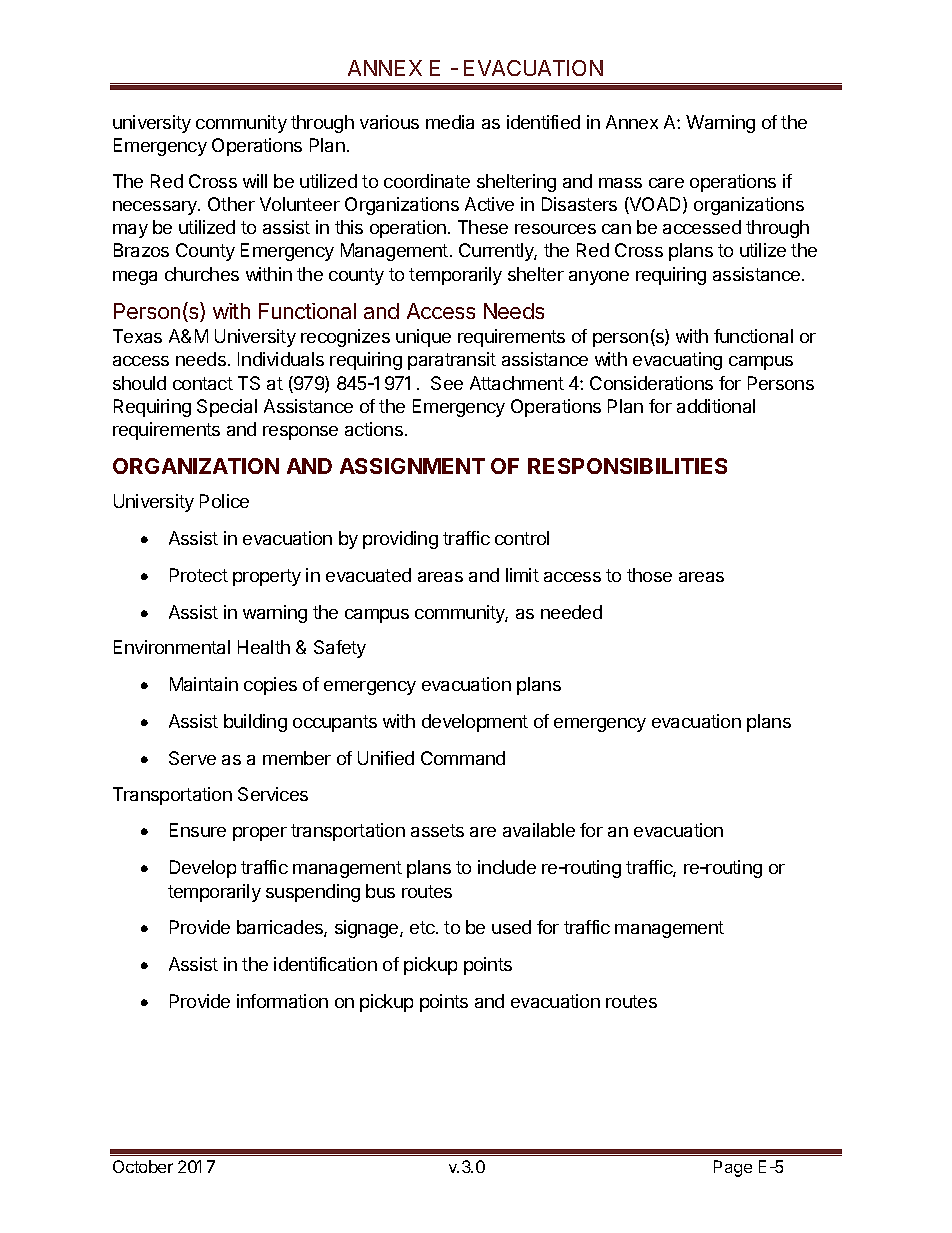 The image size is (952, 1233). I want to click on coordinate, so click(427, 181).
